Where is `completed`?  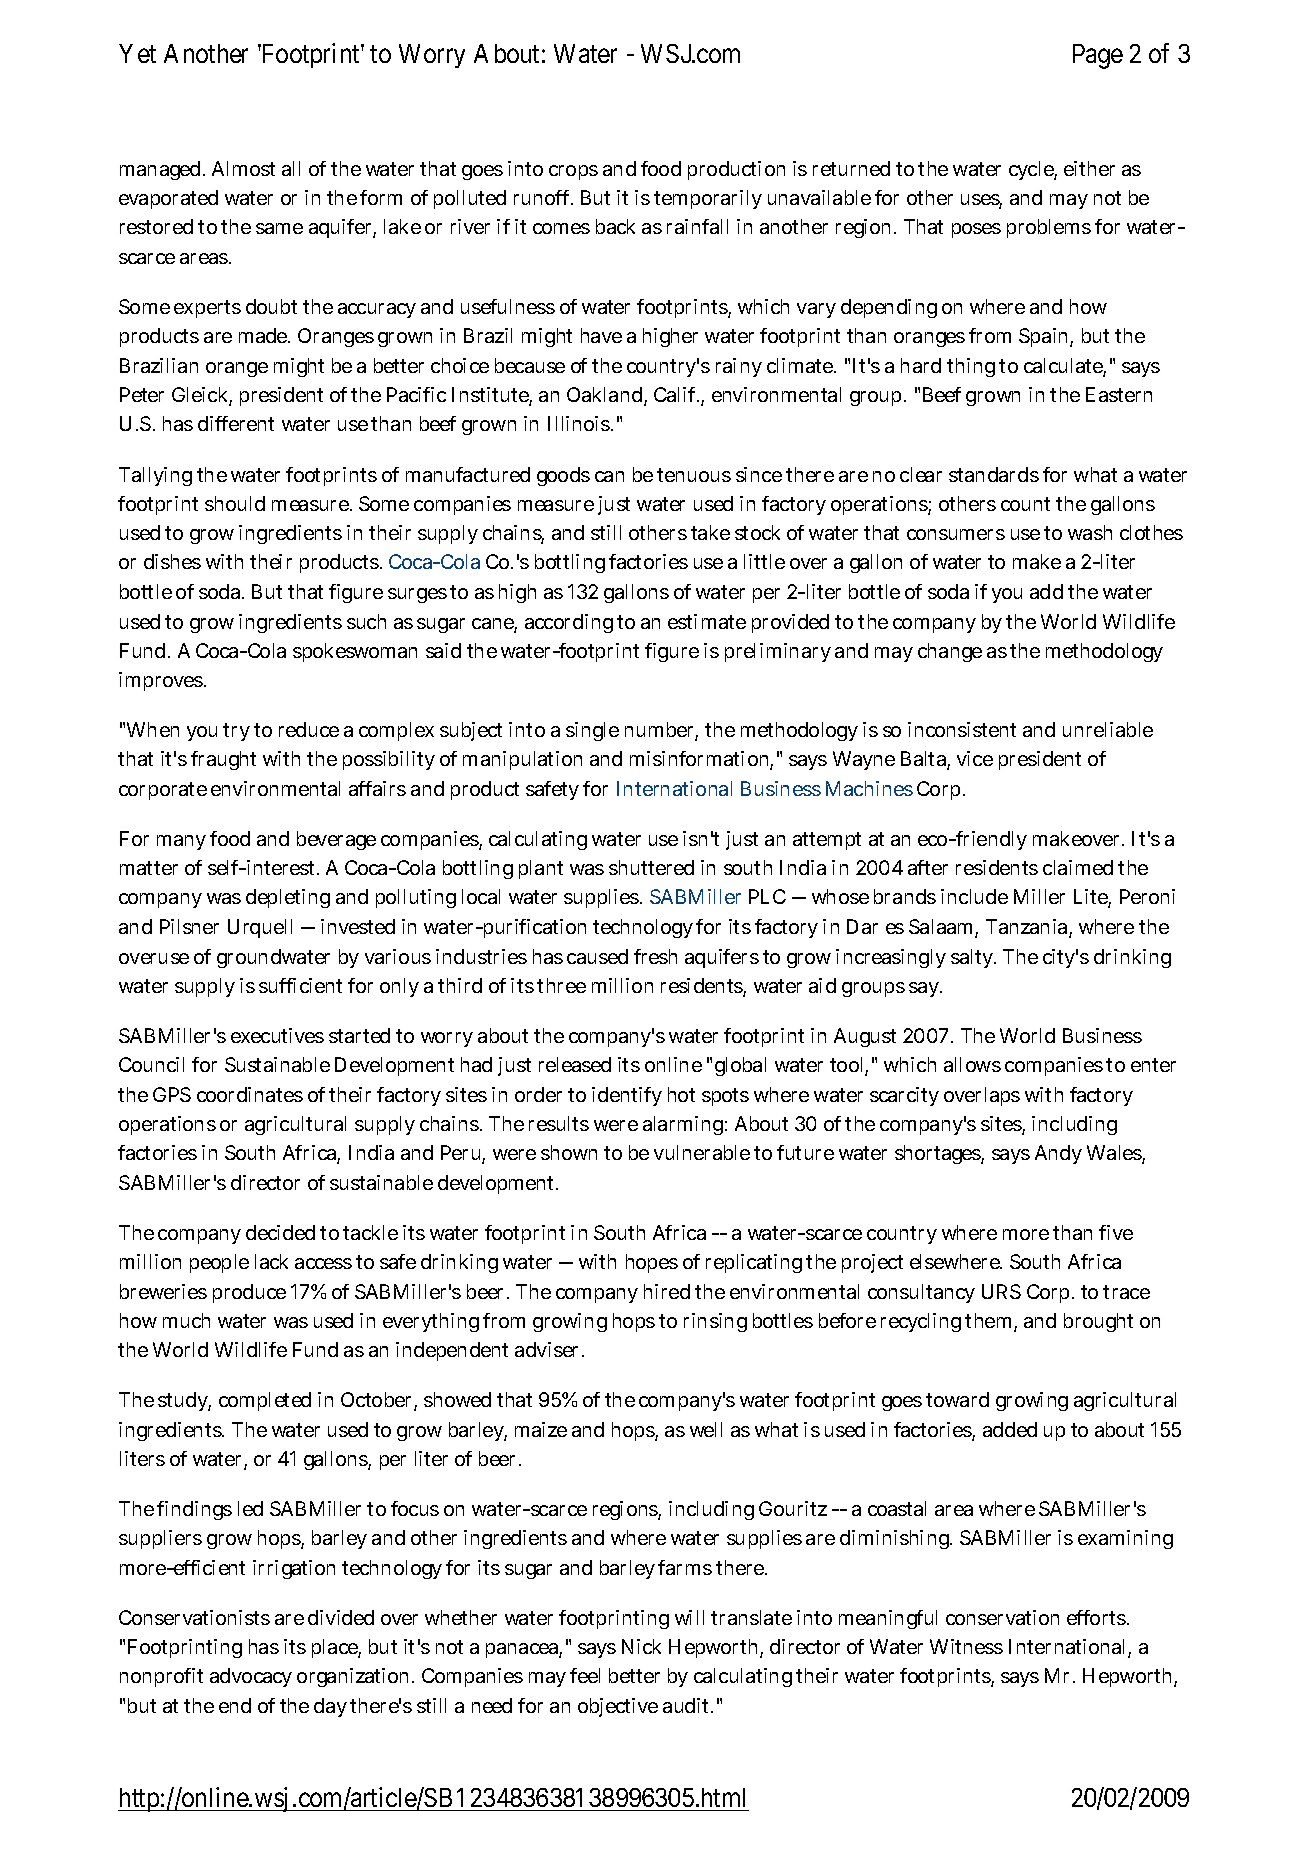
completed is located at coordinates (265, 1401).
